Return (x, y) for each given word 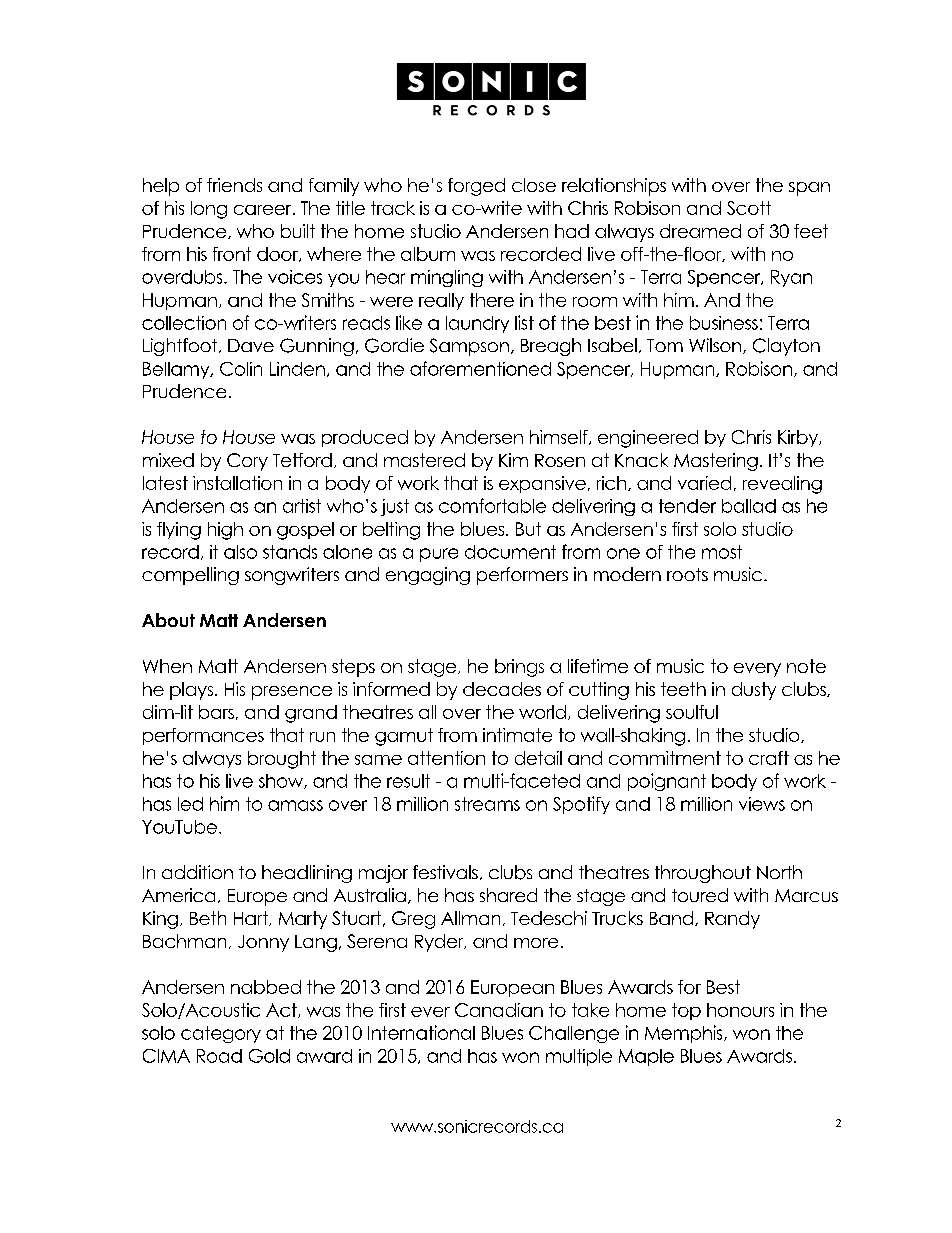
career (264, 210)
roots (687, 574)
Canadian (499, 1010)
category (221, 1034)
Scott (749, 208)
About (168, 620)
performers (522, 576)
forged (476, 187)
